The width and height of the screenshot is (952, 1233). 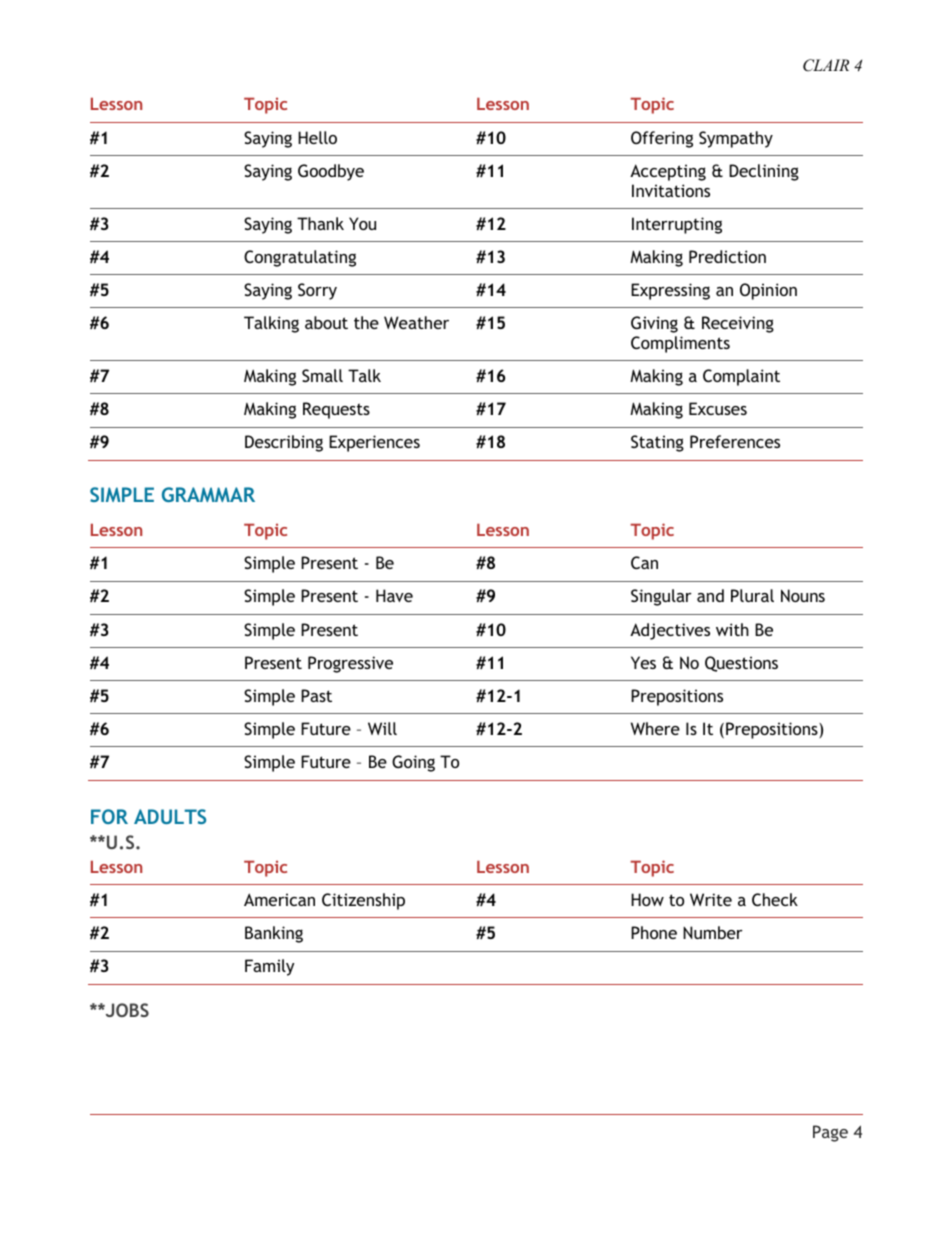 I want to click on Goodbye, so click(x=331, y=172).
